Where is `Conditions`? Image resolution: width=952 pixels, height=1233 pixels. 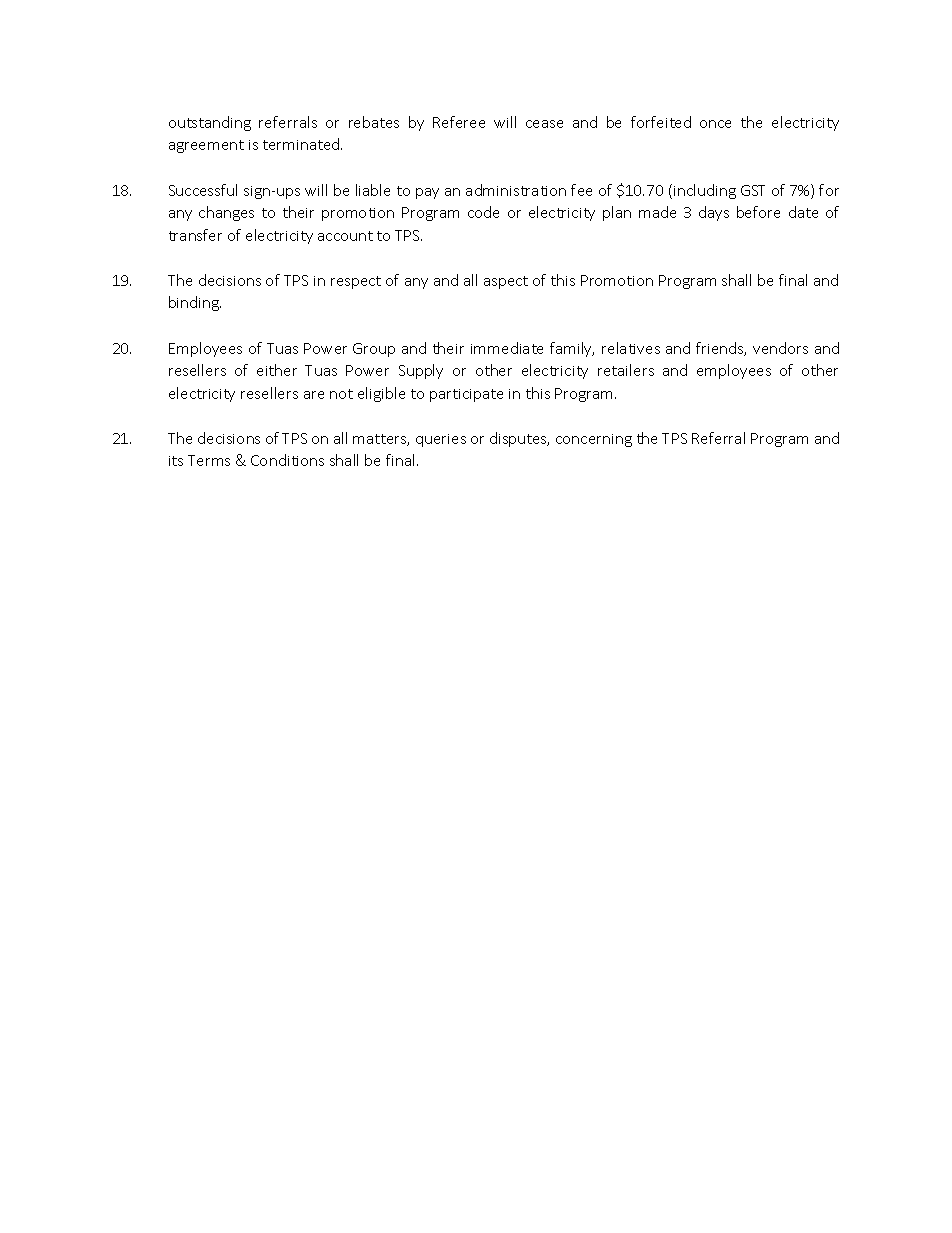 Conditions is located at coordinates (287, 460).
